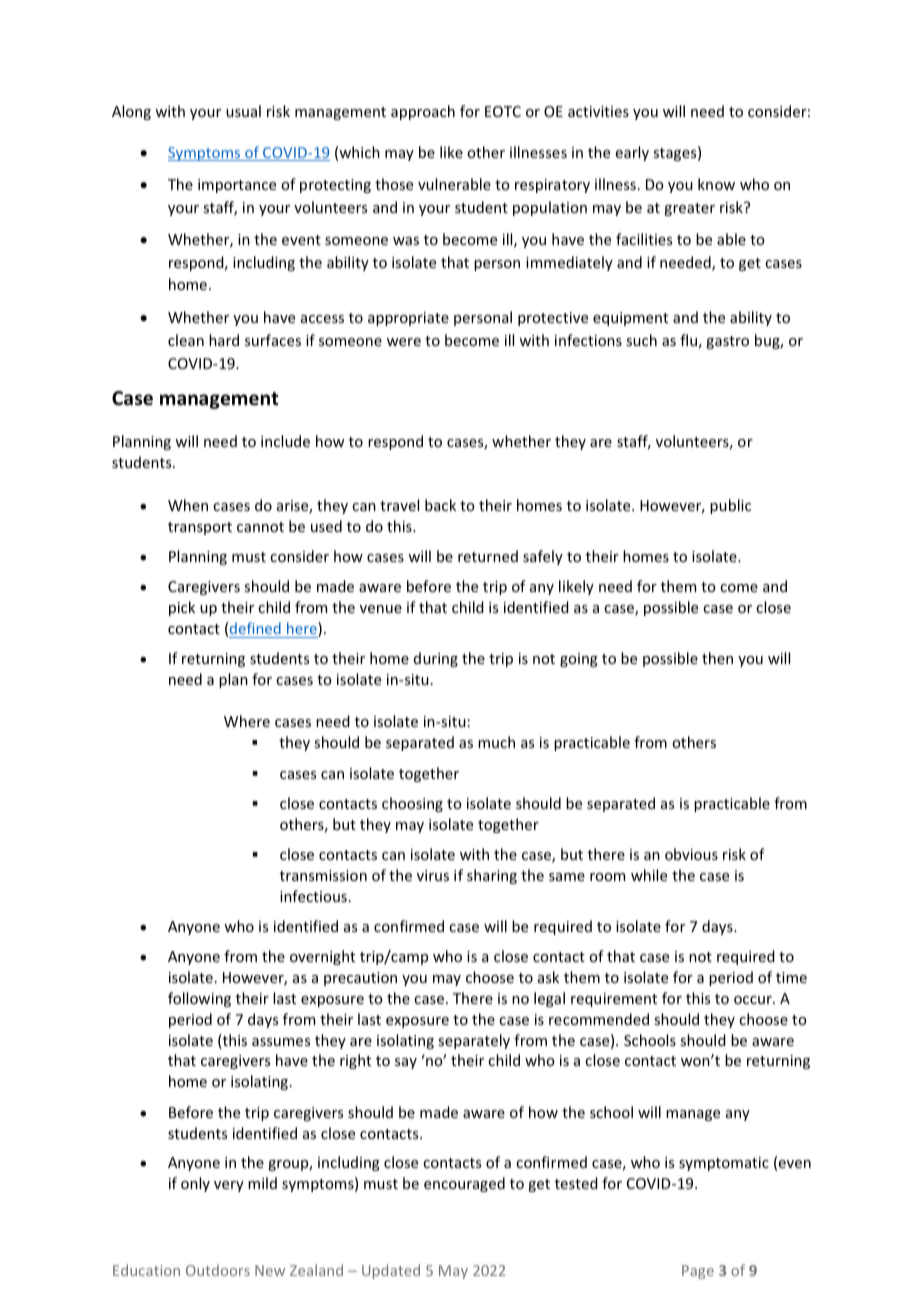 The width and height of the image is (924, 1308). I want to click on encouraged, so click(464, 1184).
